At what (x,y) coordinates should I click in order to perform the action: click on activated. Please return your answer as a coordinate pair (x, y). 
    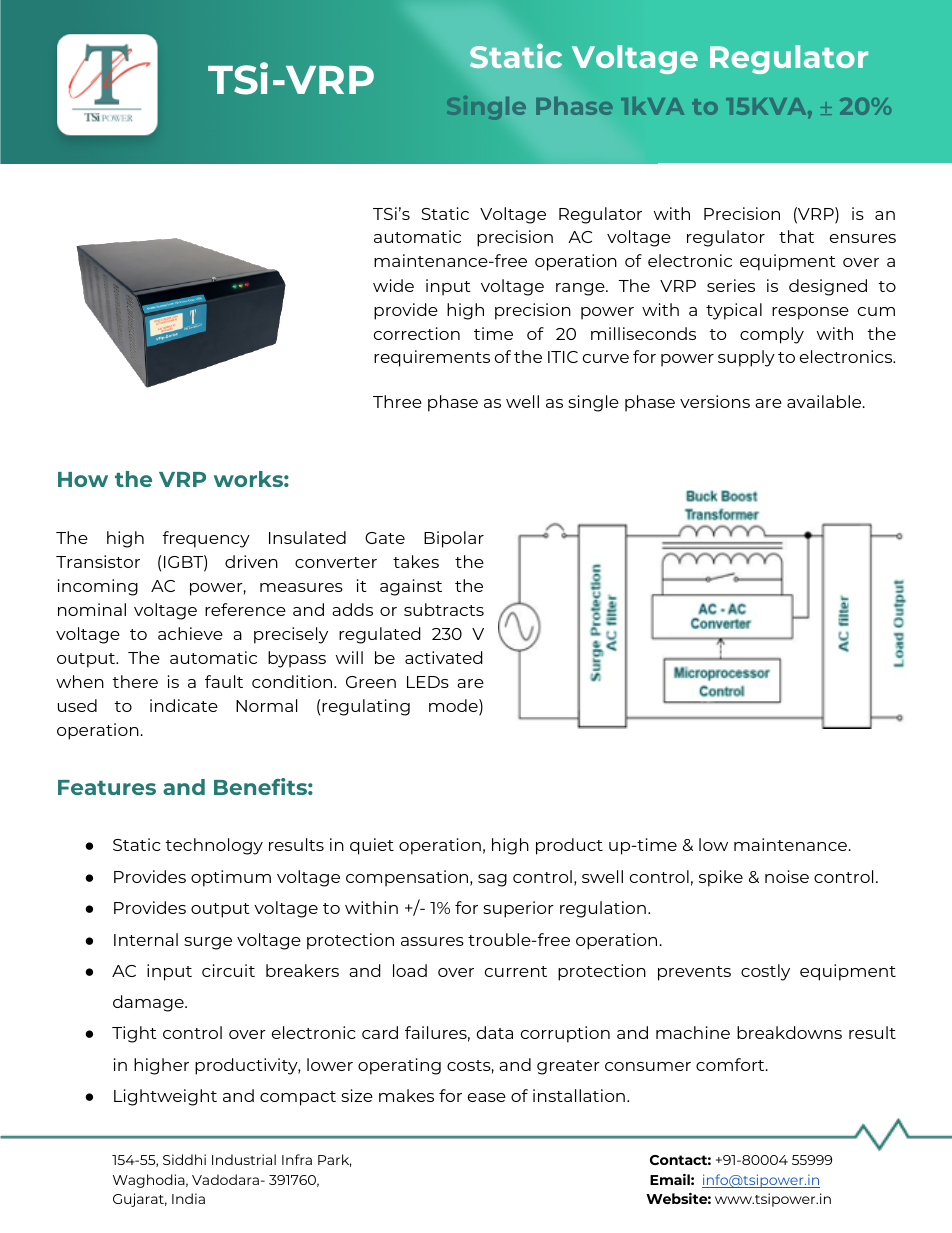
    Looking at the image, I should click on (443, 657).
